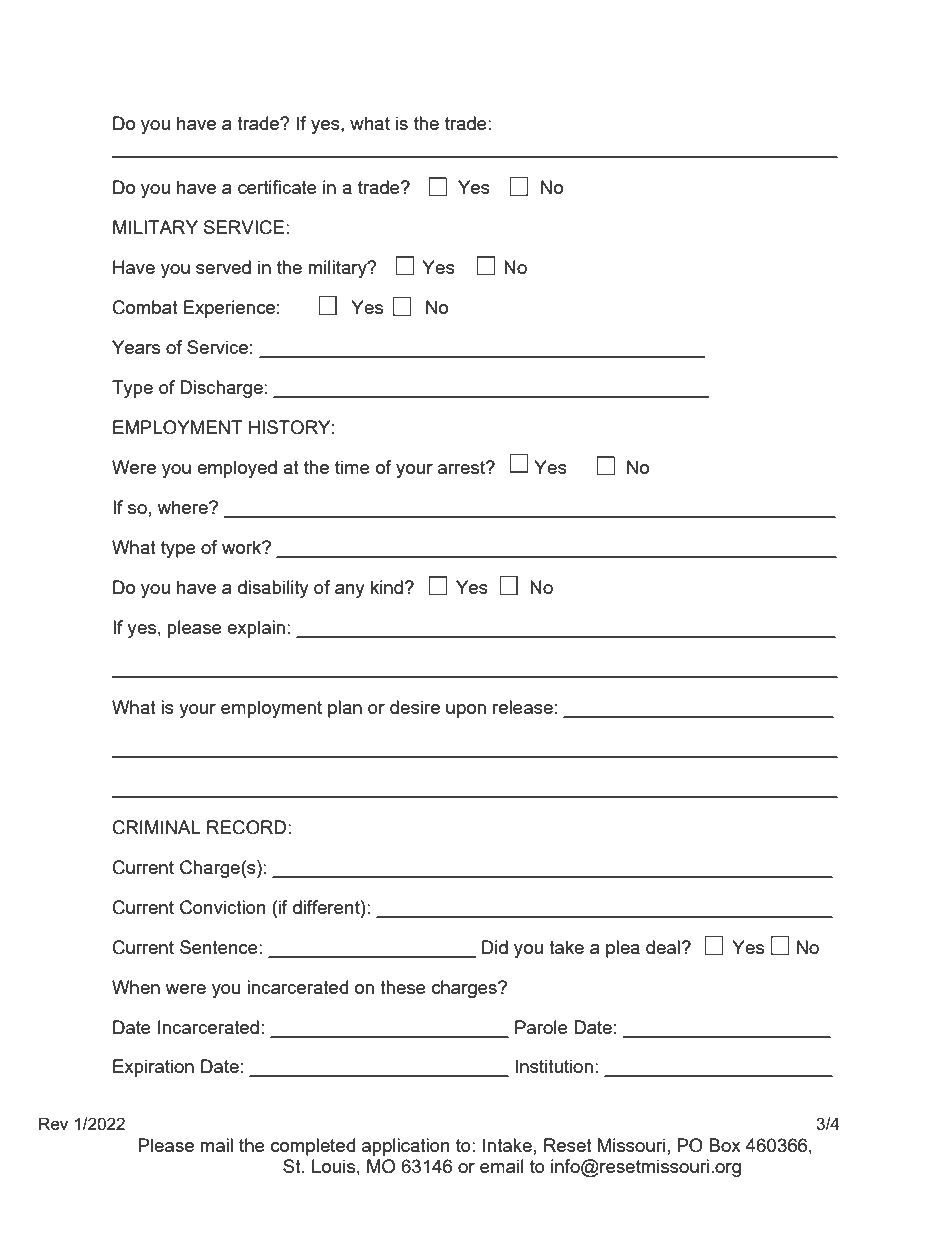 The width and height of the document is (952, 1233). Describe the element at coordinates (223, 267) in the document. I see `served` at that location.
